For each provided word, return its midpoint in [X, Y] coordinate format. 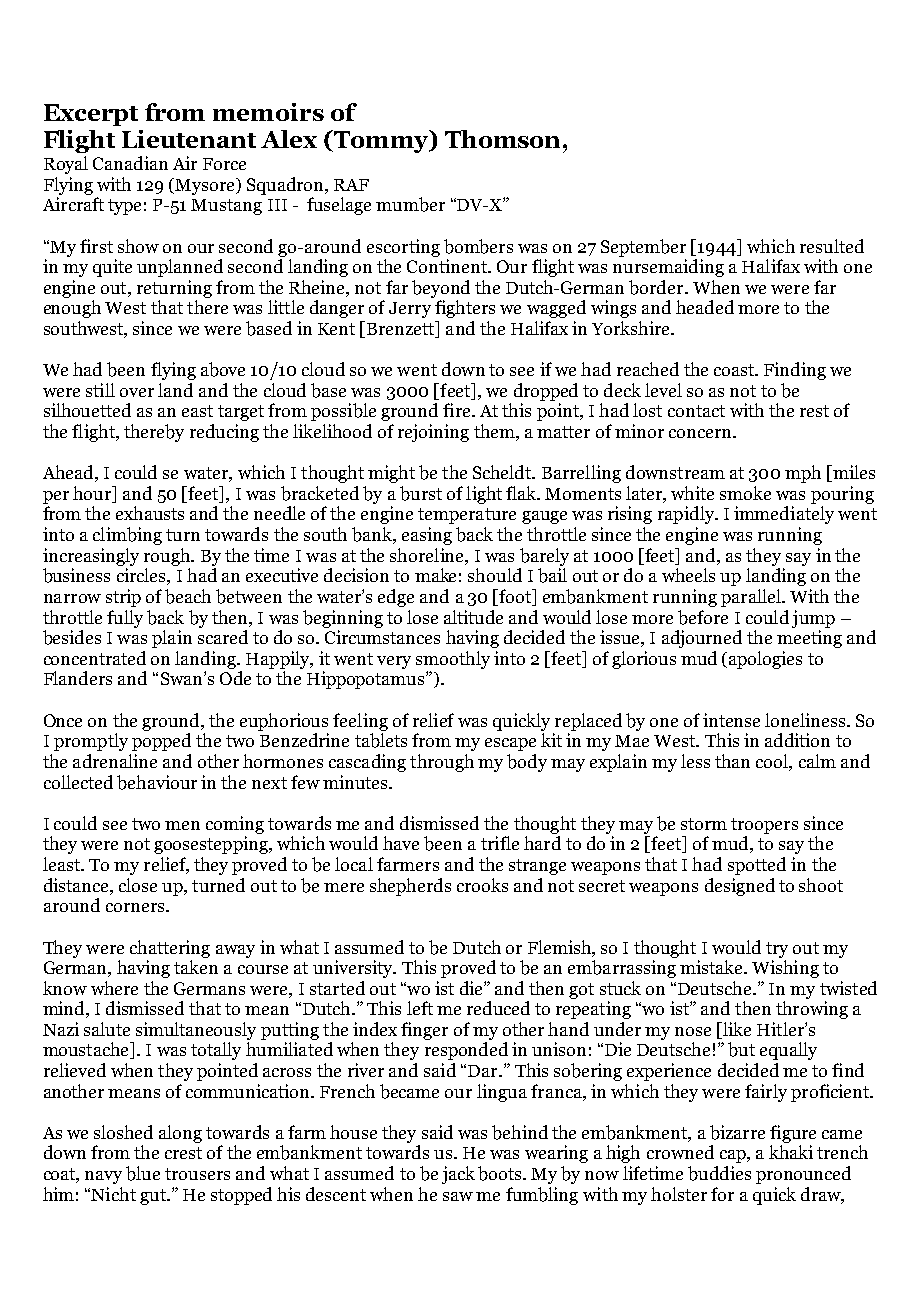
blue [143, 1173]
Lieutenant [189, 139]
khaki [791, 1152]
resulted [832, 246]
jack [458, 1175]
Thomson [504, 139]
